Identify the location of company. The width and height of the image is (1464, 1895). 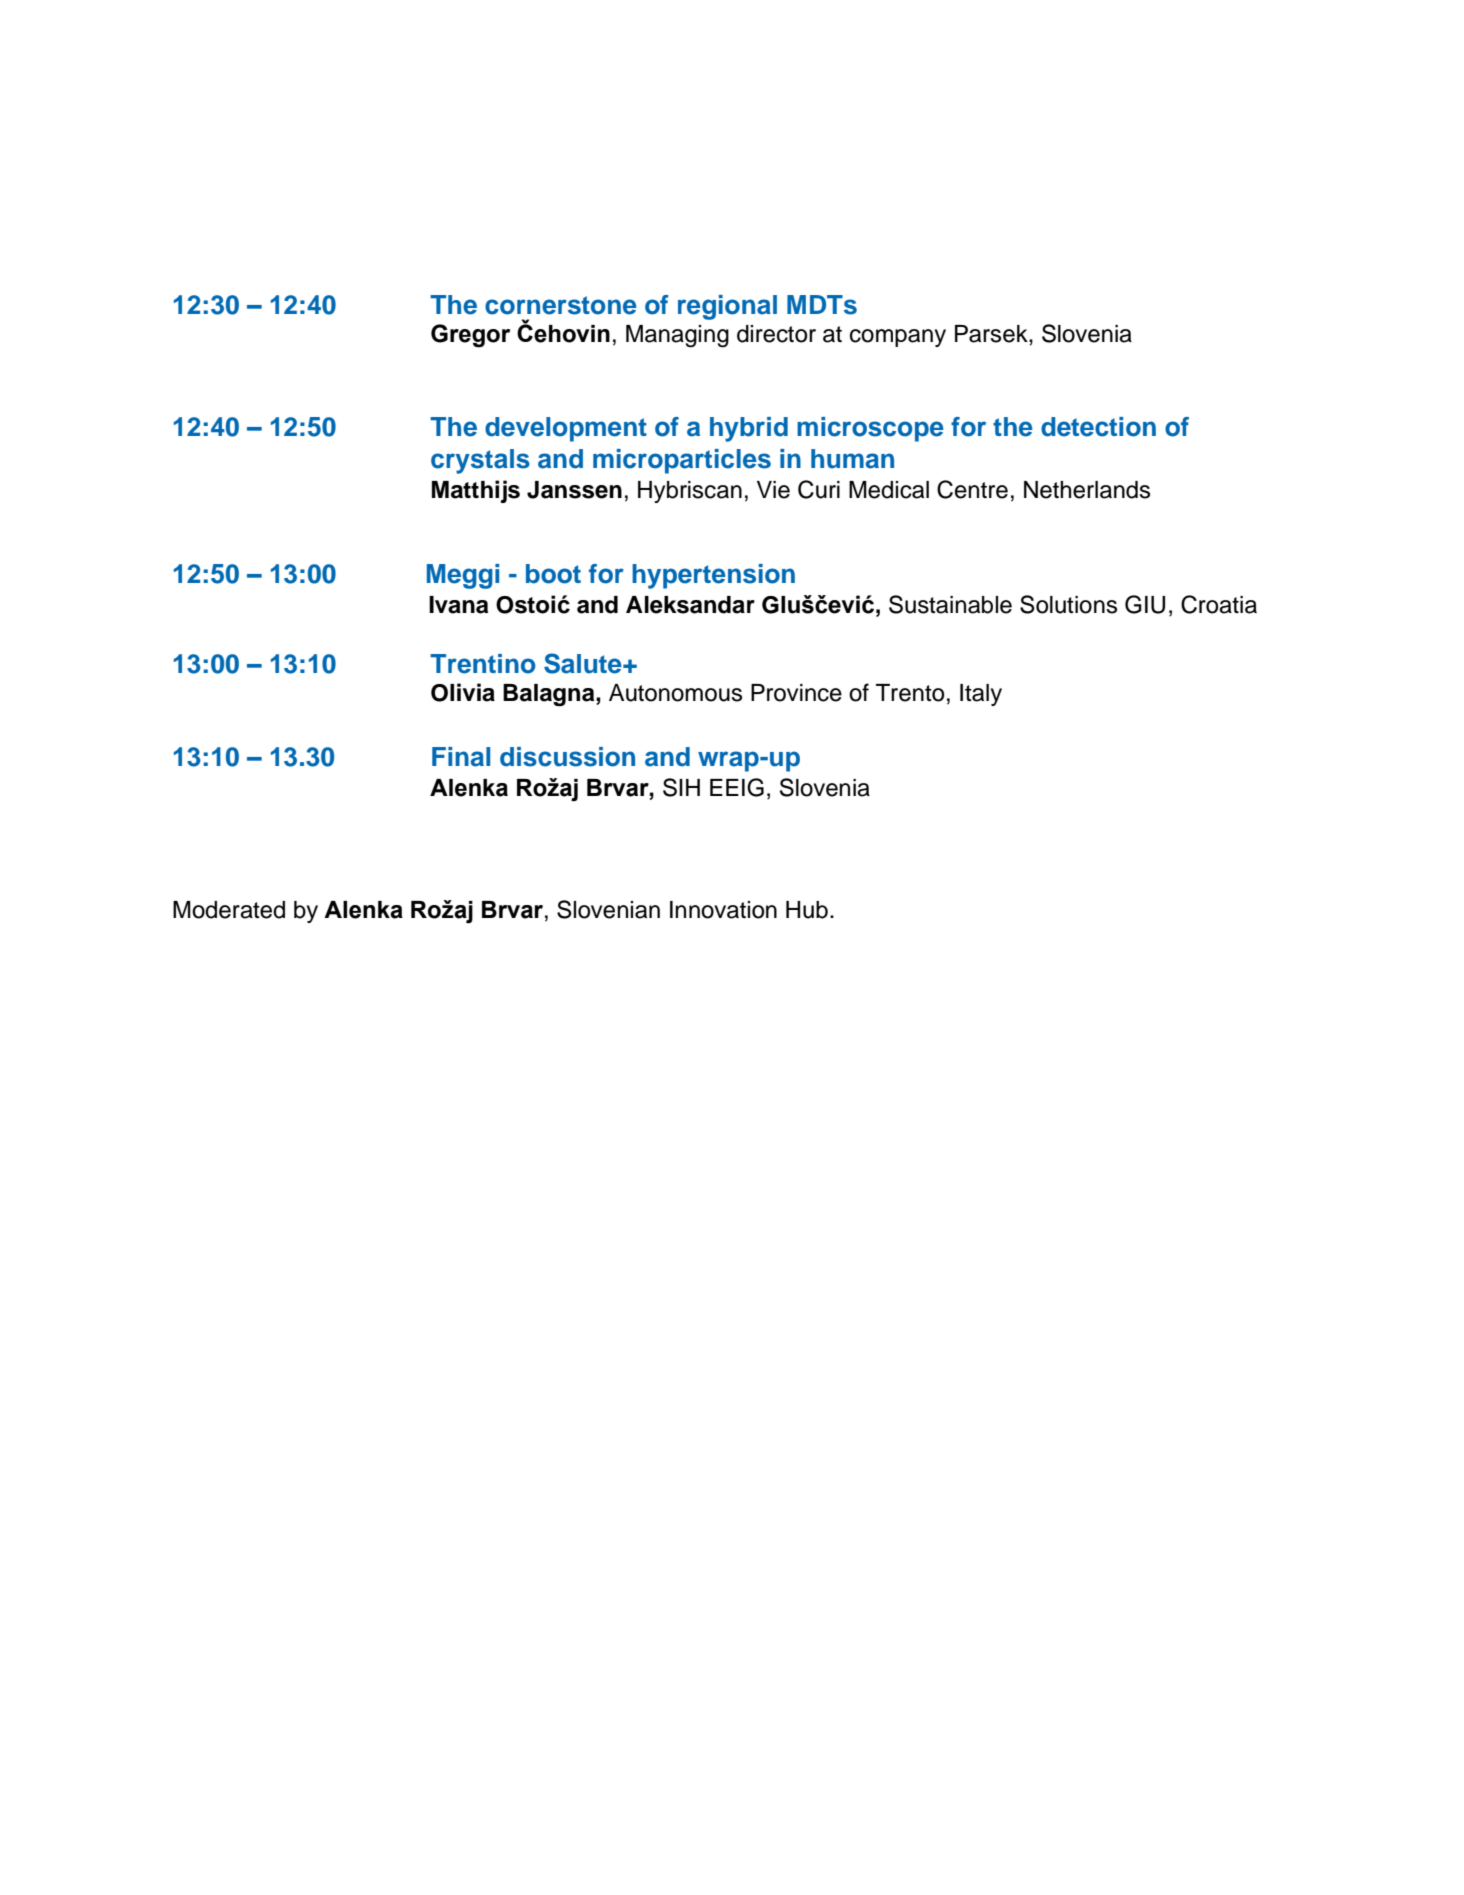
(898, 338).
